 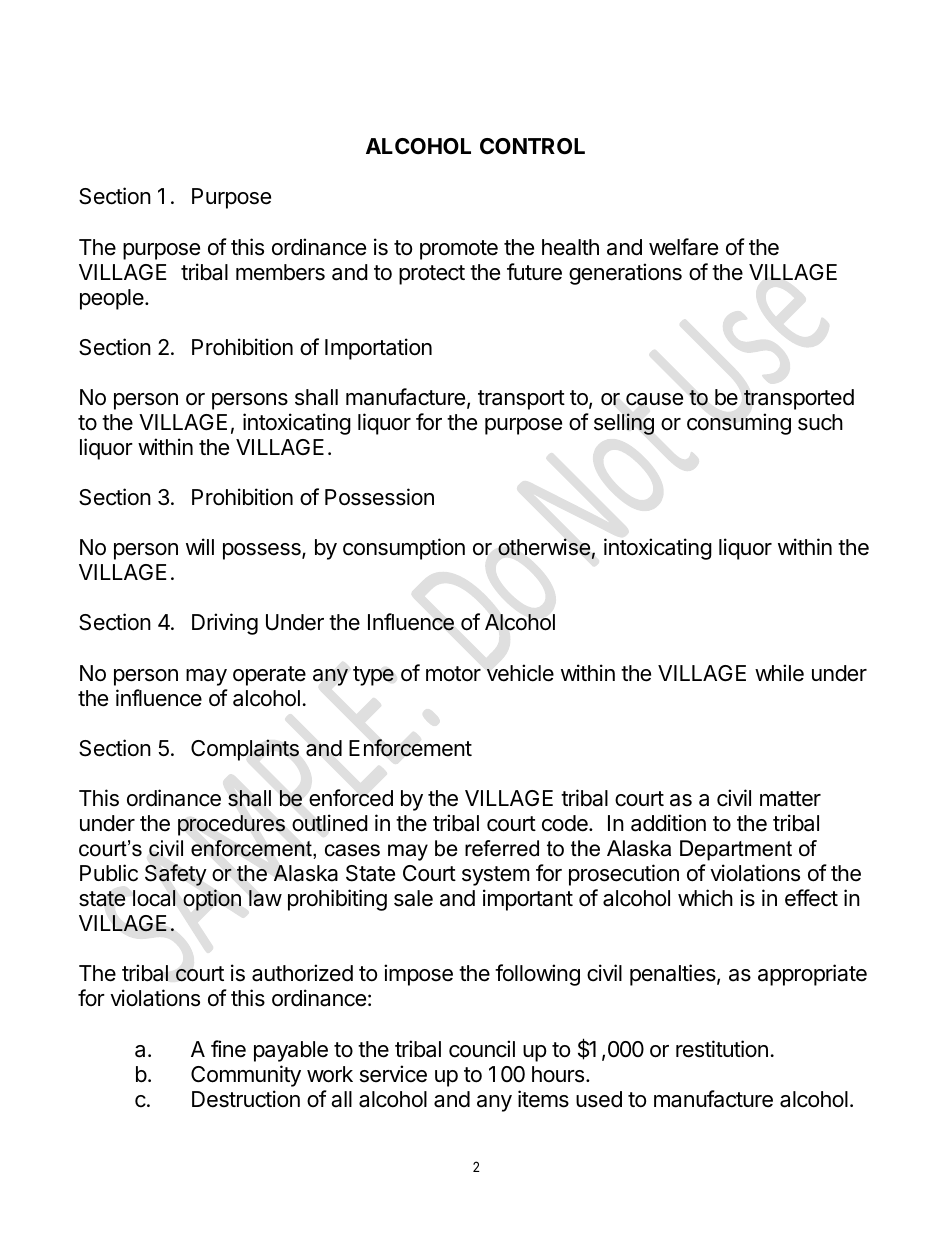 What do you see at coordinates (779, 673) in the document?
I see `while` at bounding box center [779, 673].
